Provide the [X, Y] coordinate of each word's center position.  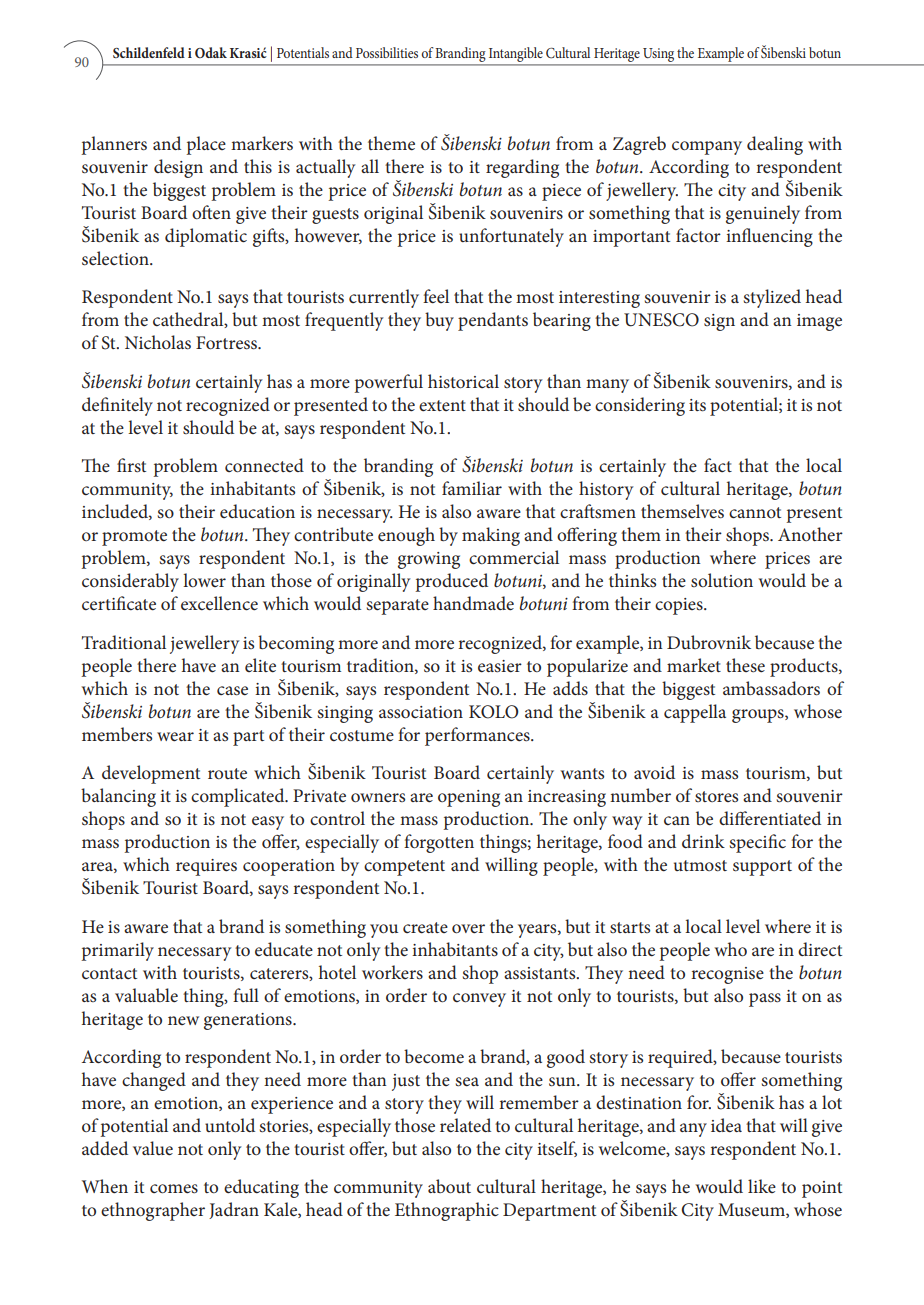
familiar [472, 488]
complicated [239, 797]
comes [174, 1189]
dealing [775, 145]
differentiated [770, 818]
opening [469, 798]
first [131, 465]
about [449, 1186]
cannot [755, 513]
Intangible [516, 54]
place [206, 145]
